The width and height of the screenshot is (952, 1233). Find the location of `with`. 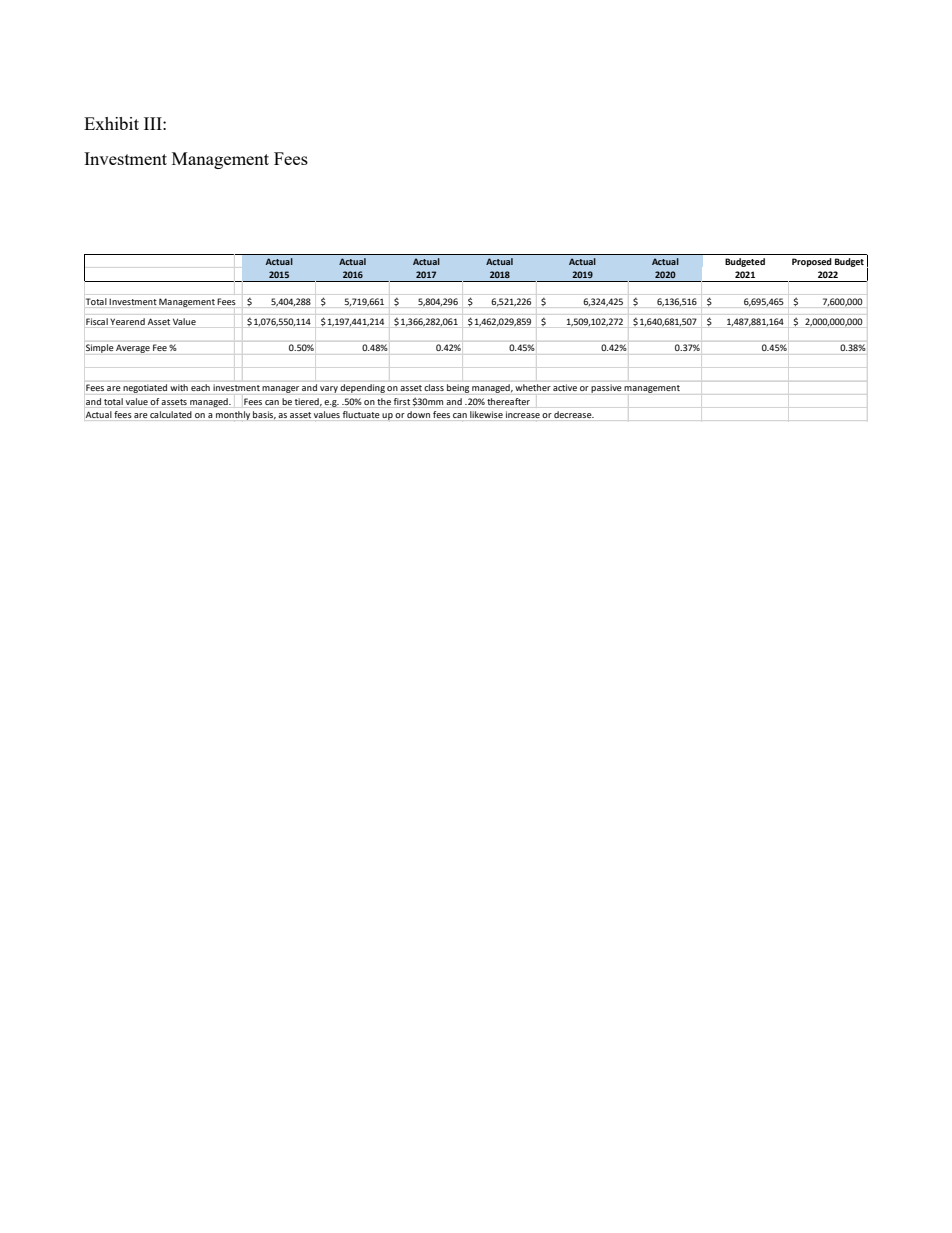

with is located at coordinates (179, 387).
